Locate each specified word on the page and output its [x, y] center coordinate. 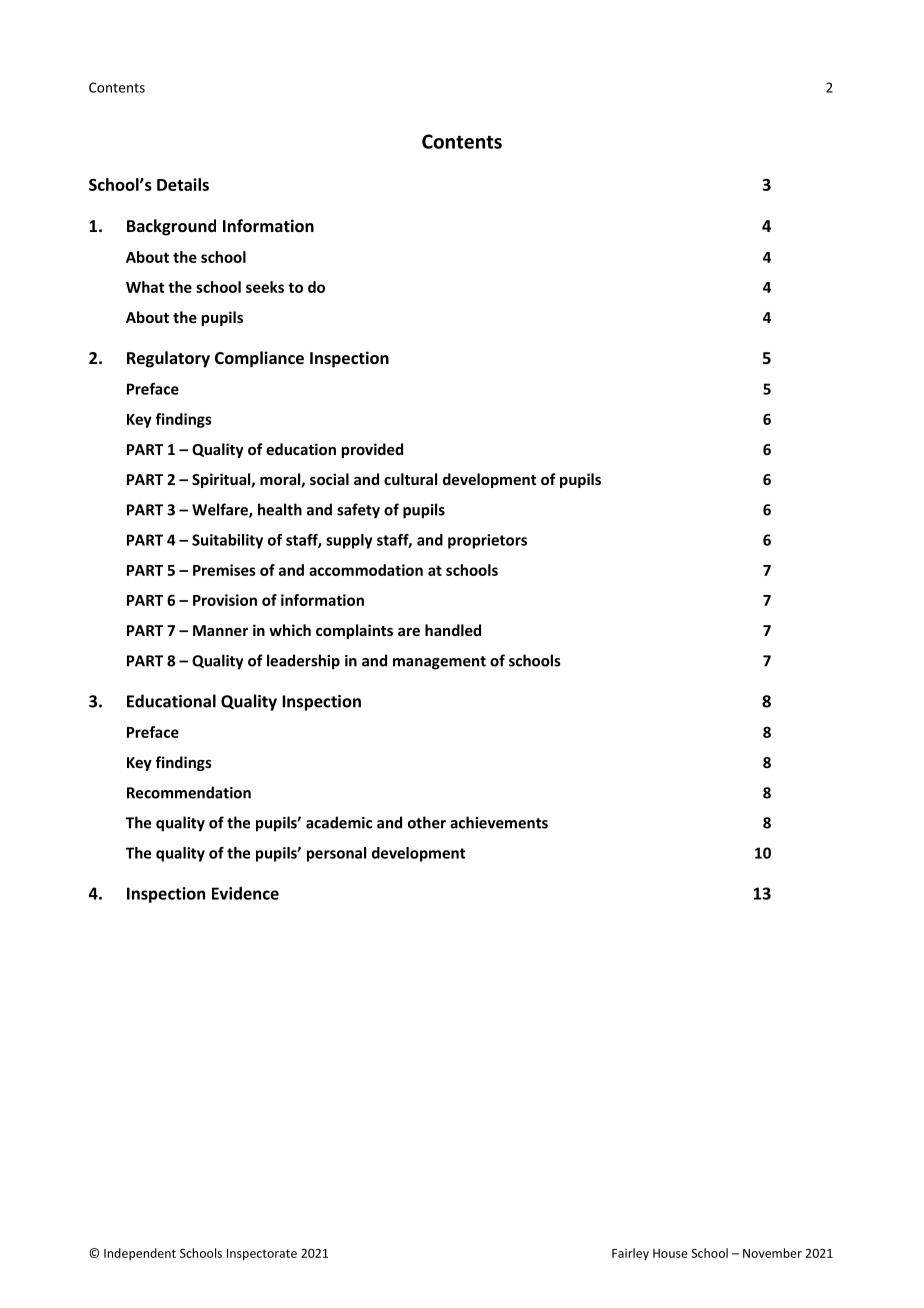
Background [171, 227]
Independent [140, 1254]
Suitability [227, 541]
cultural [410, 479]
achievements [499, 822]
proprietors [487, 541]
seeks [265, 287]
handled [453, 630]
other [427, 822]
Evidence [245, 893]
